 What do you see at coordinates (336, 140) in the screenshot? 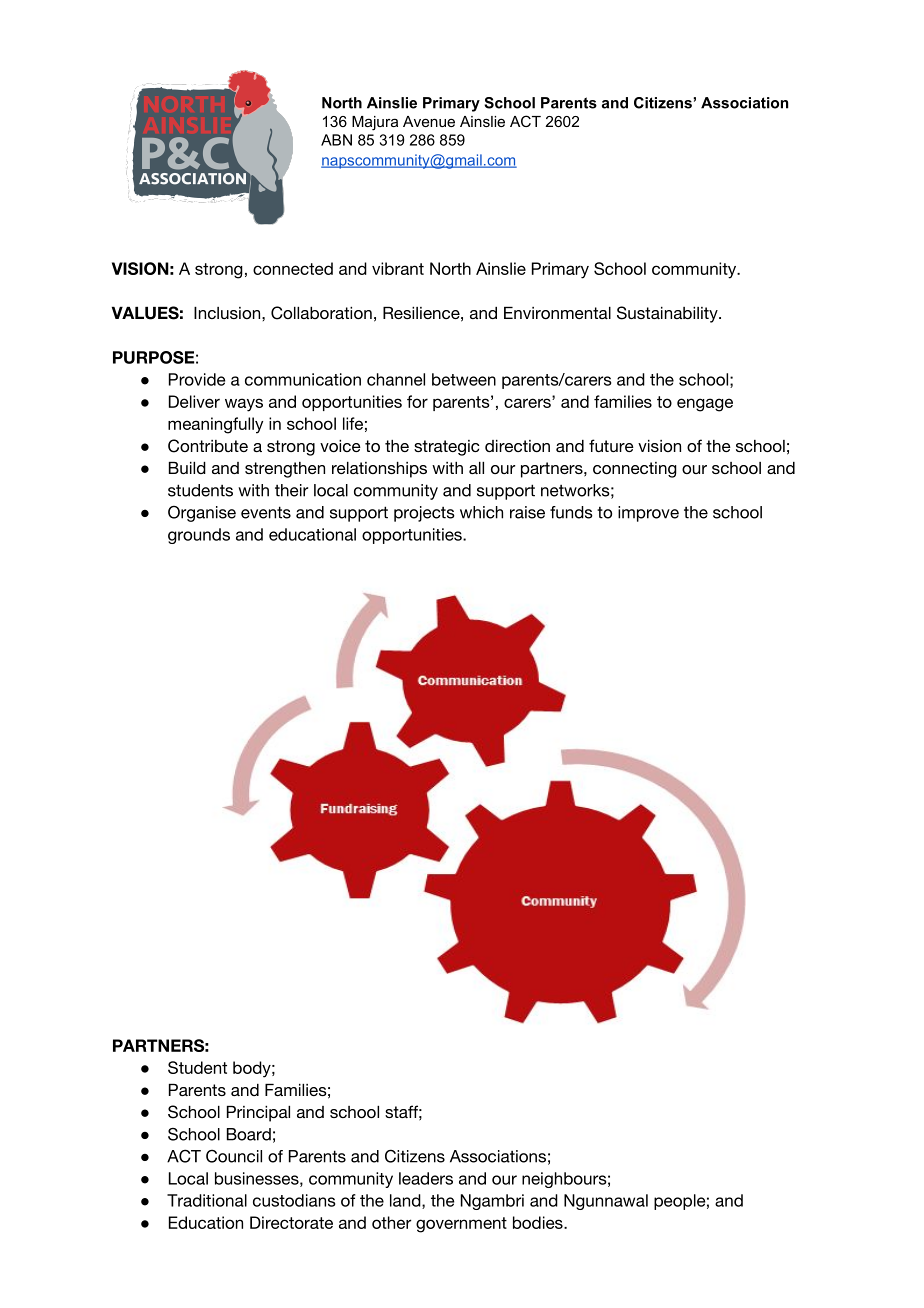
I see `ABN` at bounding box center [336, 140].
